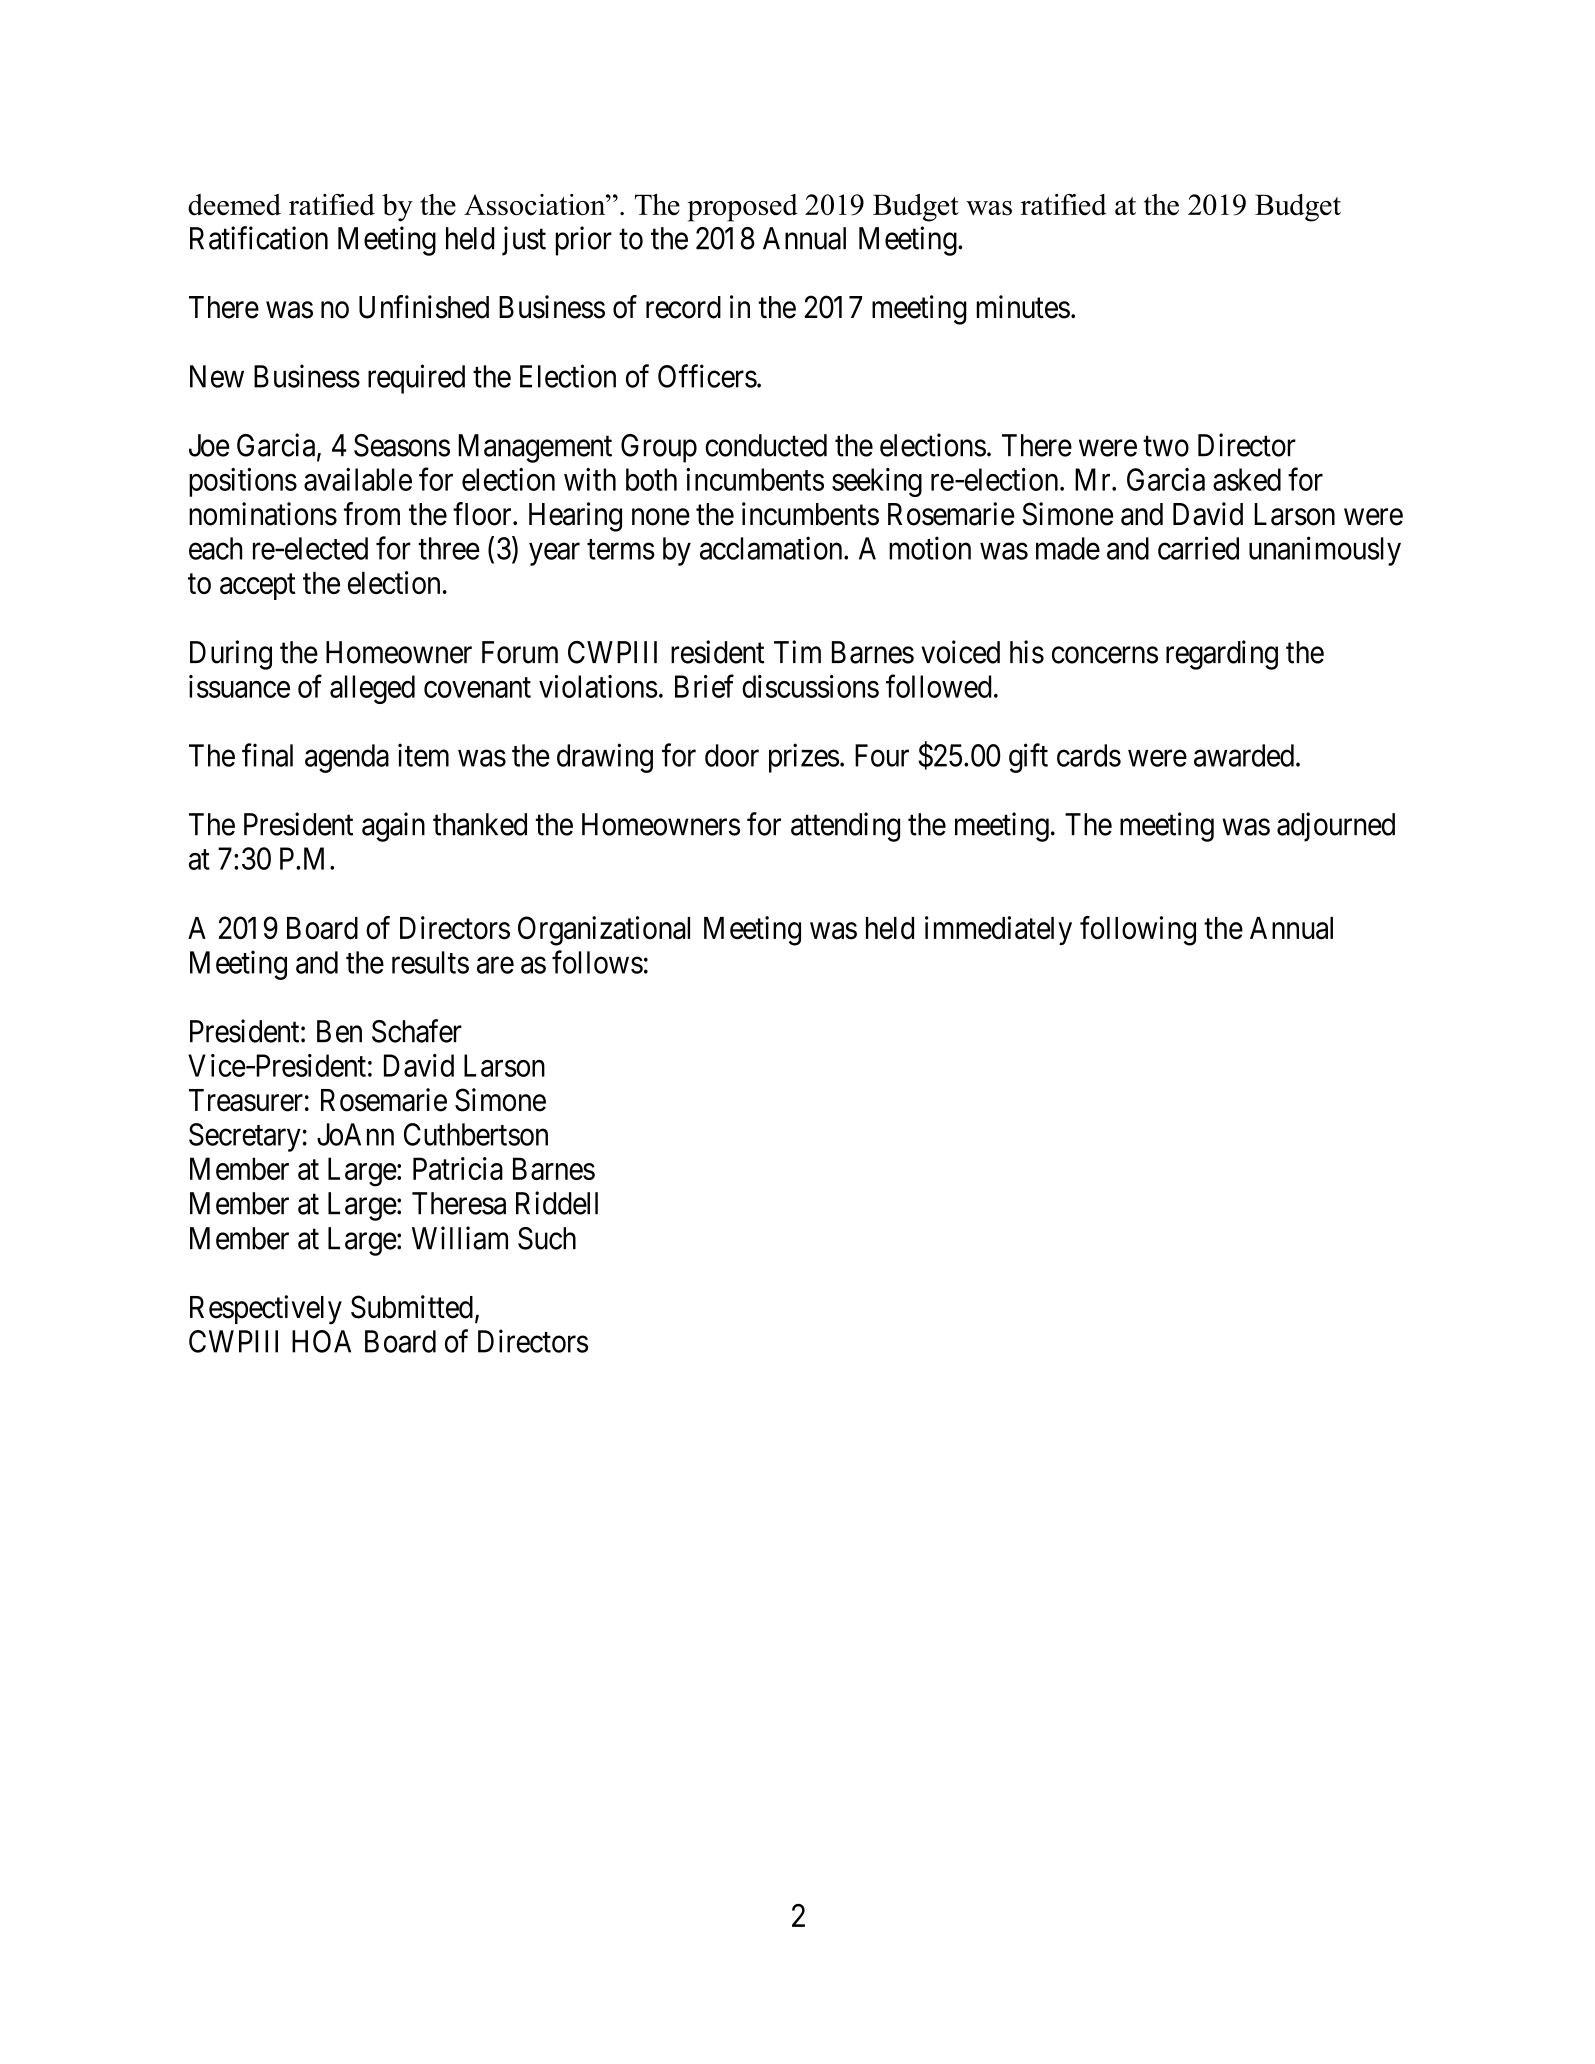  I want to click on two, so click(1166, 446).
